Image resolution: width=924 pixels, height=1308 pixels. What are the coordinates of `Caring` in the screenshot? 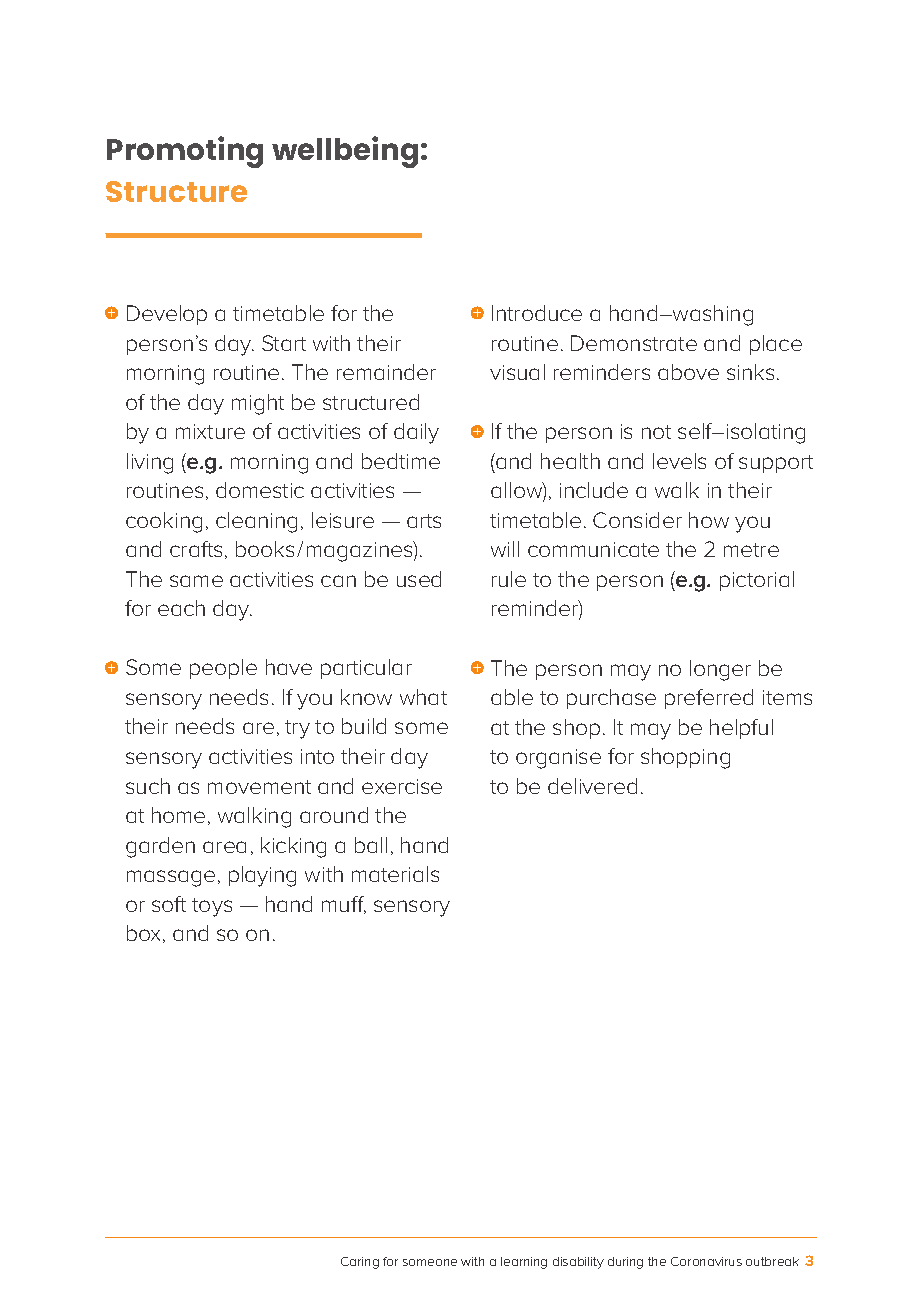 It's located at (360, 1263).
